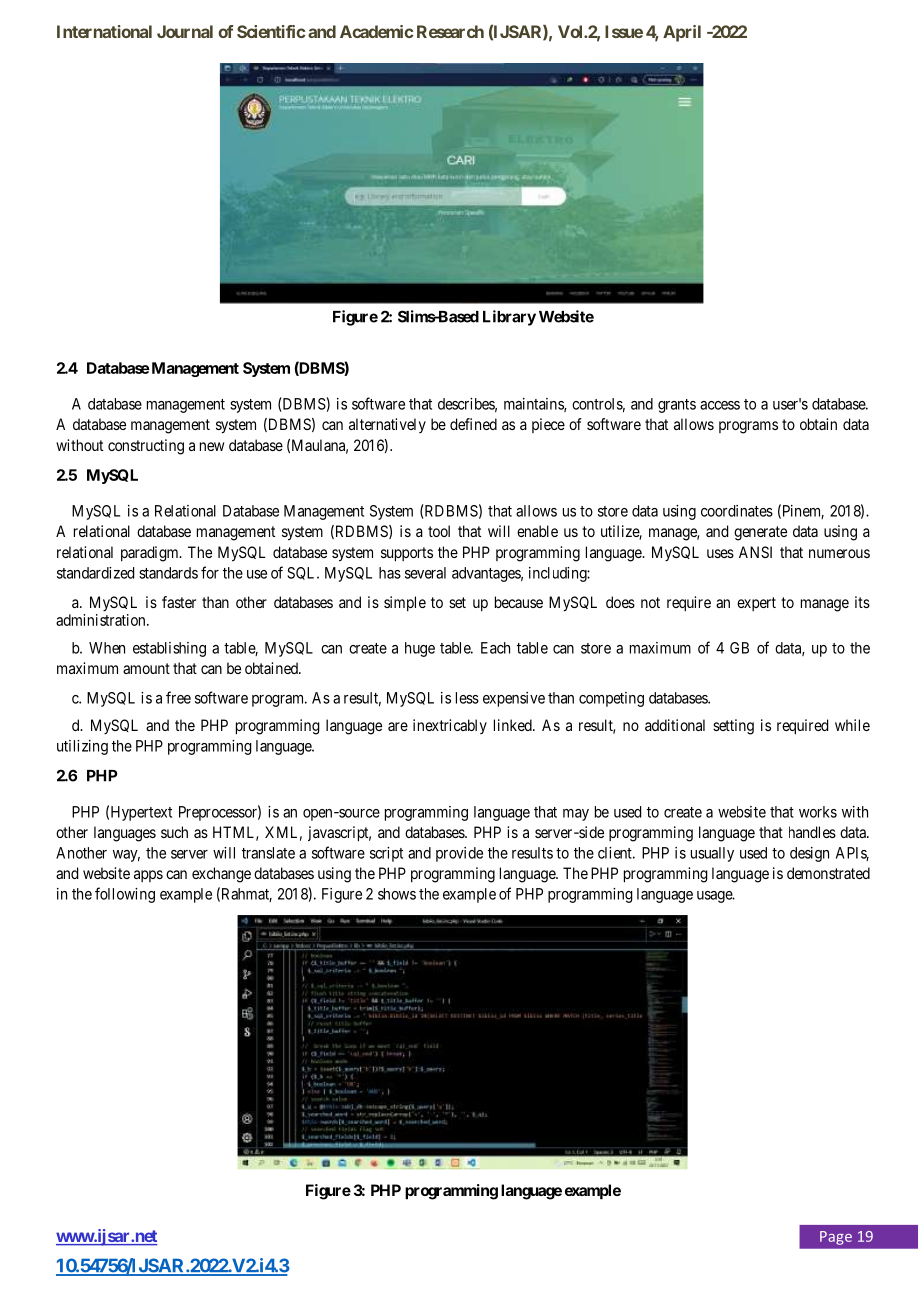  I want to click on establishing, so click(169, 649).
